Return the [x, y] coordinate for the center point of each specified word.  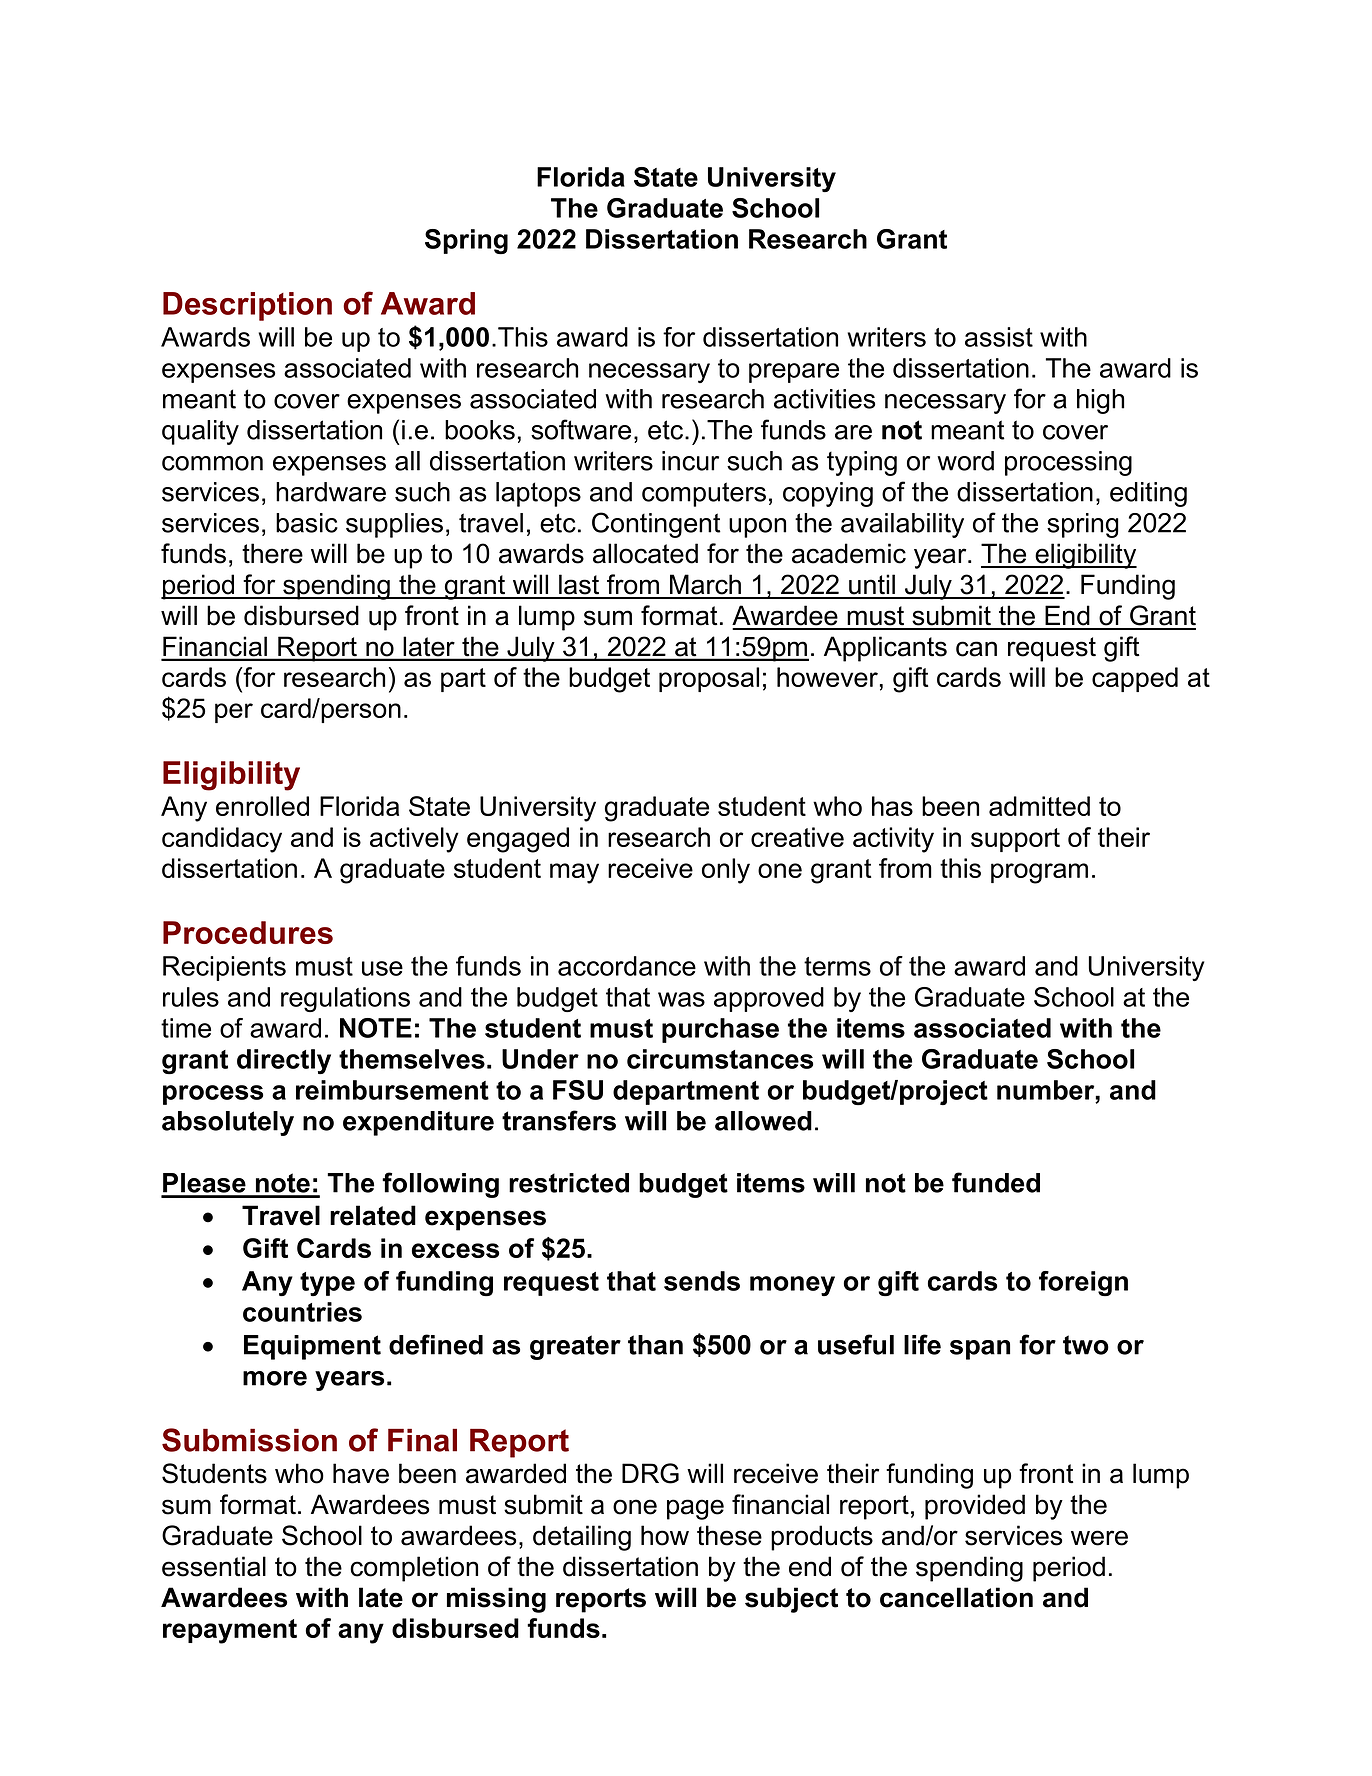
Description [247, 306]
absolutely [228, 1123]
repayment [230, 1631]
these [729, 1535]
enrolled [262, 806]
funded [996, 1182]
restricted [569, 1183]
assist [999, 337]
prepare [794, 373]
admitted [1039, 806]
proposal [709, 679]
